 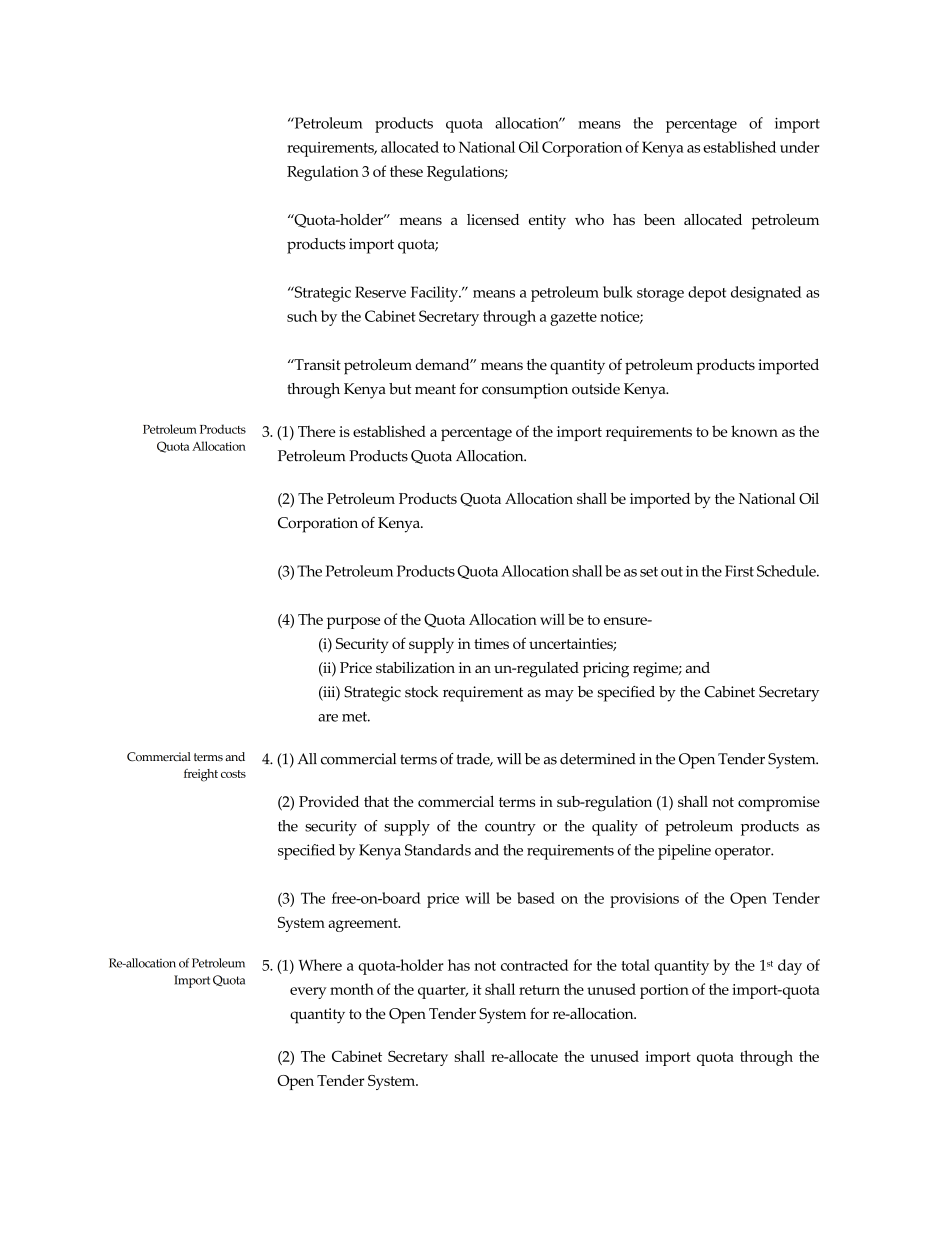 I want to click on First, so click(x=739, y=571).
